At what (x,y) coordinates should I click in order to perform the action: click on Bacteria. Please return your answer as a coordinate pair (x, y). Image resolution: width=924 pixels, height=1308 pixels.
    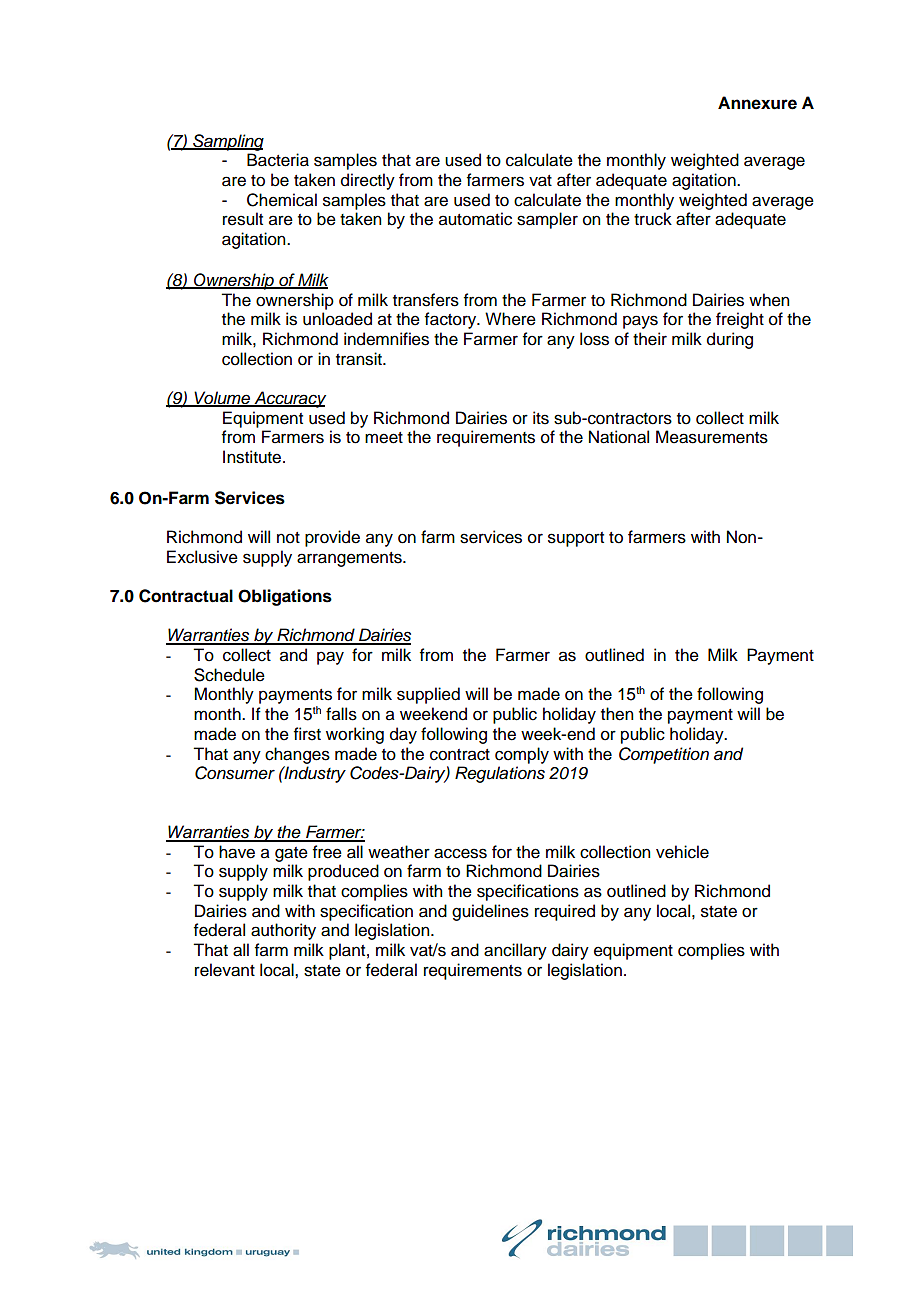
    Looking at the image, I should click on (278, 160).
